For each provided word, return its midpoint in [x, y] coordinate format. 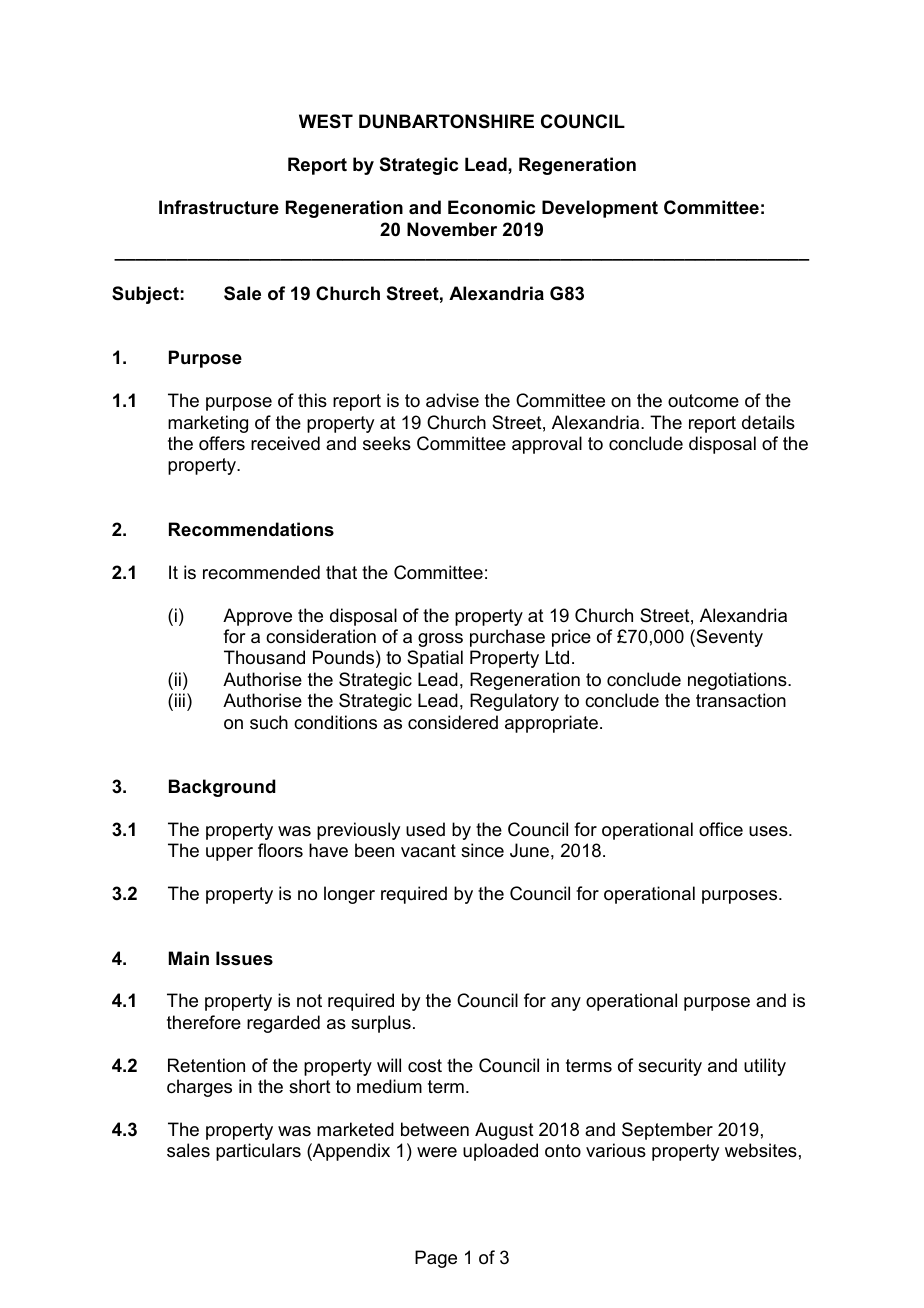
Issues [244, 958]
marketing [208, 424]
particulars [258, 1152]
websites [761, 1150]
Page [436, 1259]
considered [453, 722]
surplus [381, 1024]
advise [452, 400]
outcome [703, 400]
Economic [491, 207]
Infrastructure [219, 207]
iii [180, 700]
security [670, 1067]
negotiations [738, 681]
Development [600, 209]
